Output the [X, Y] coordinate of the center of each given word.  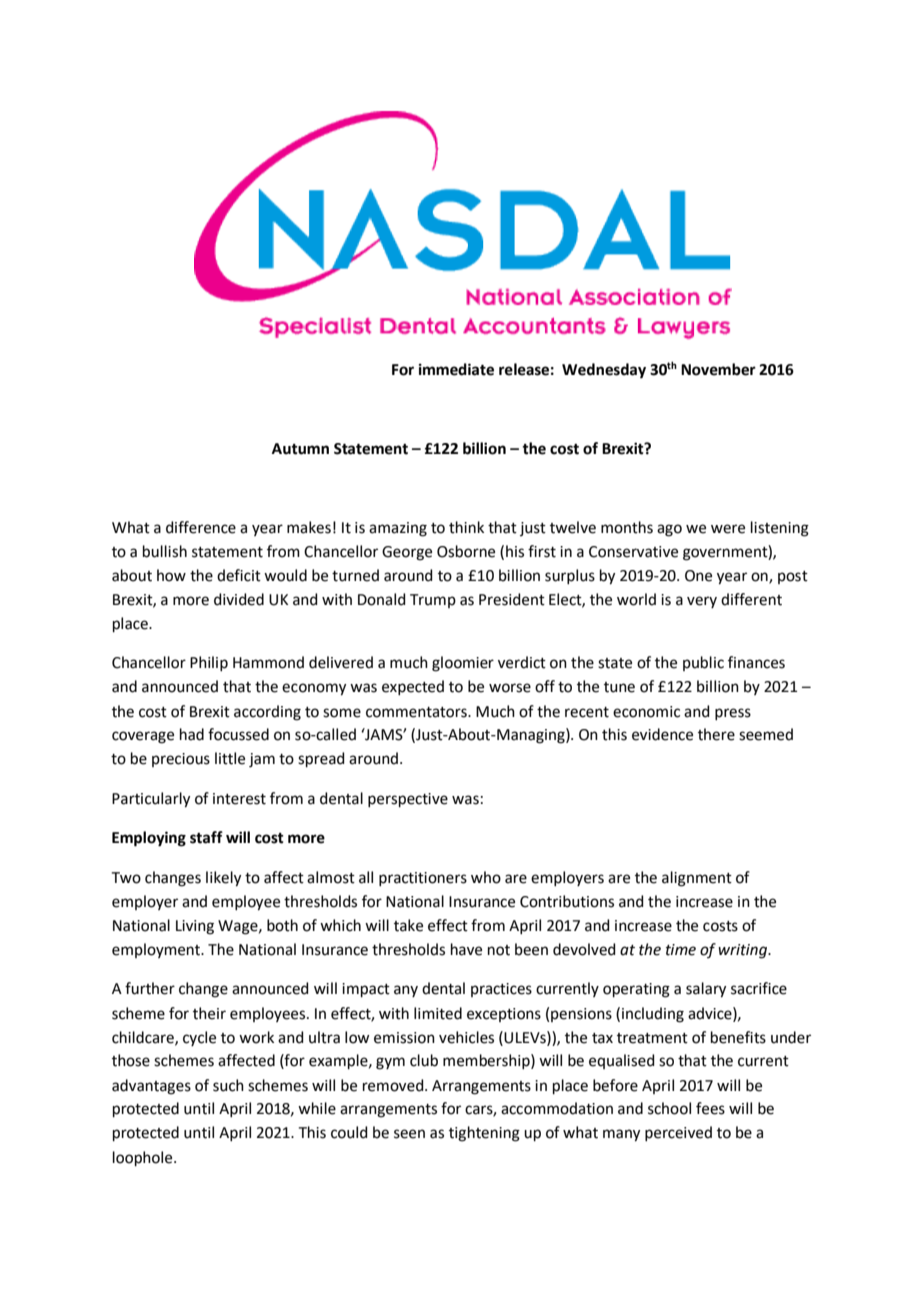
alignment [697, 879]
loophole [144, 1158]
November [718, 369]
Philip [209, 663]
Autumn [300, 449]
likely [223, 879]
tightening [484, 1134]
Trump [433, 601]
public [703, 663]
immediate [456, 369]
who [486, 877]
